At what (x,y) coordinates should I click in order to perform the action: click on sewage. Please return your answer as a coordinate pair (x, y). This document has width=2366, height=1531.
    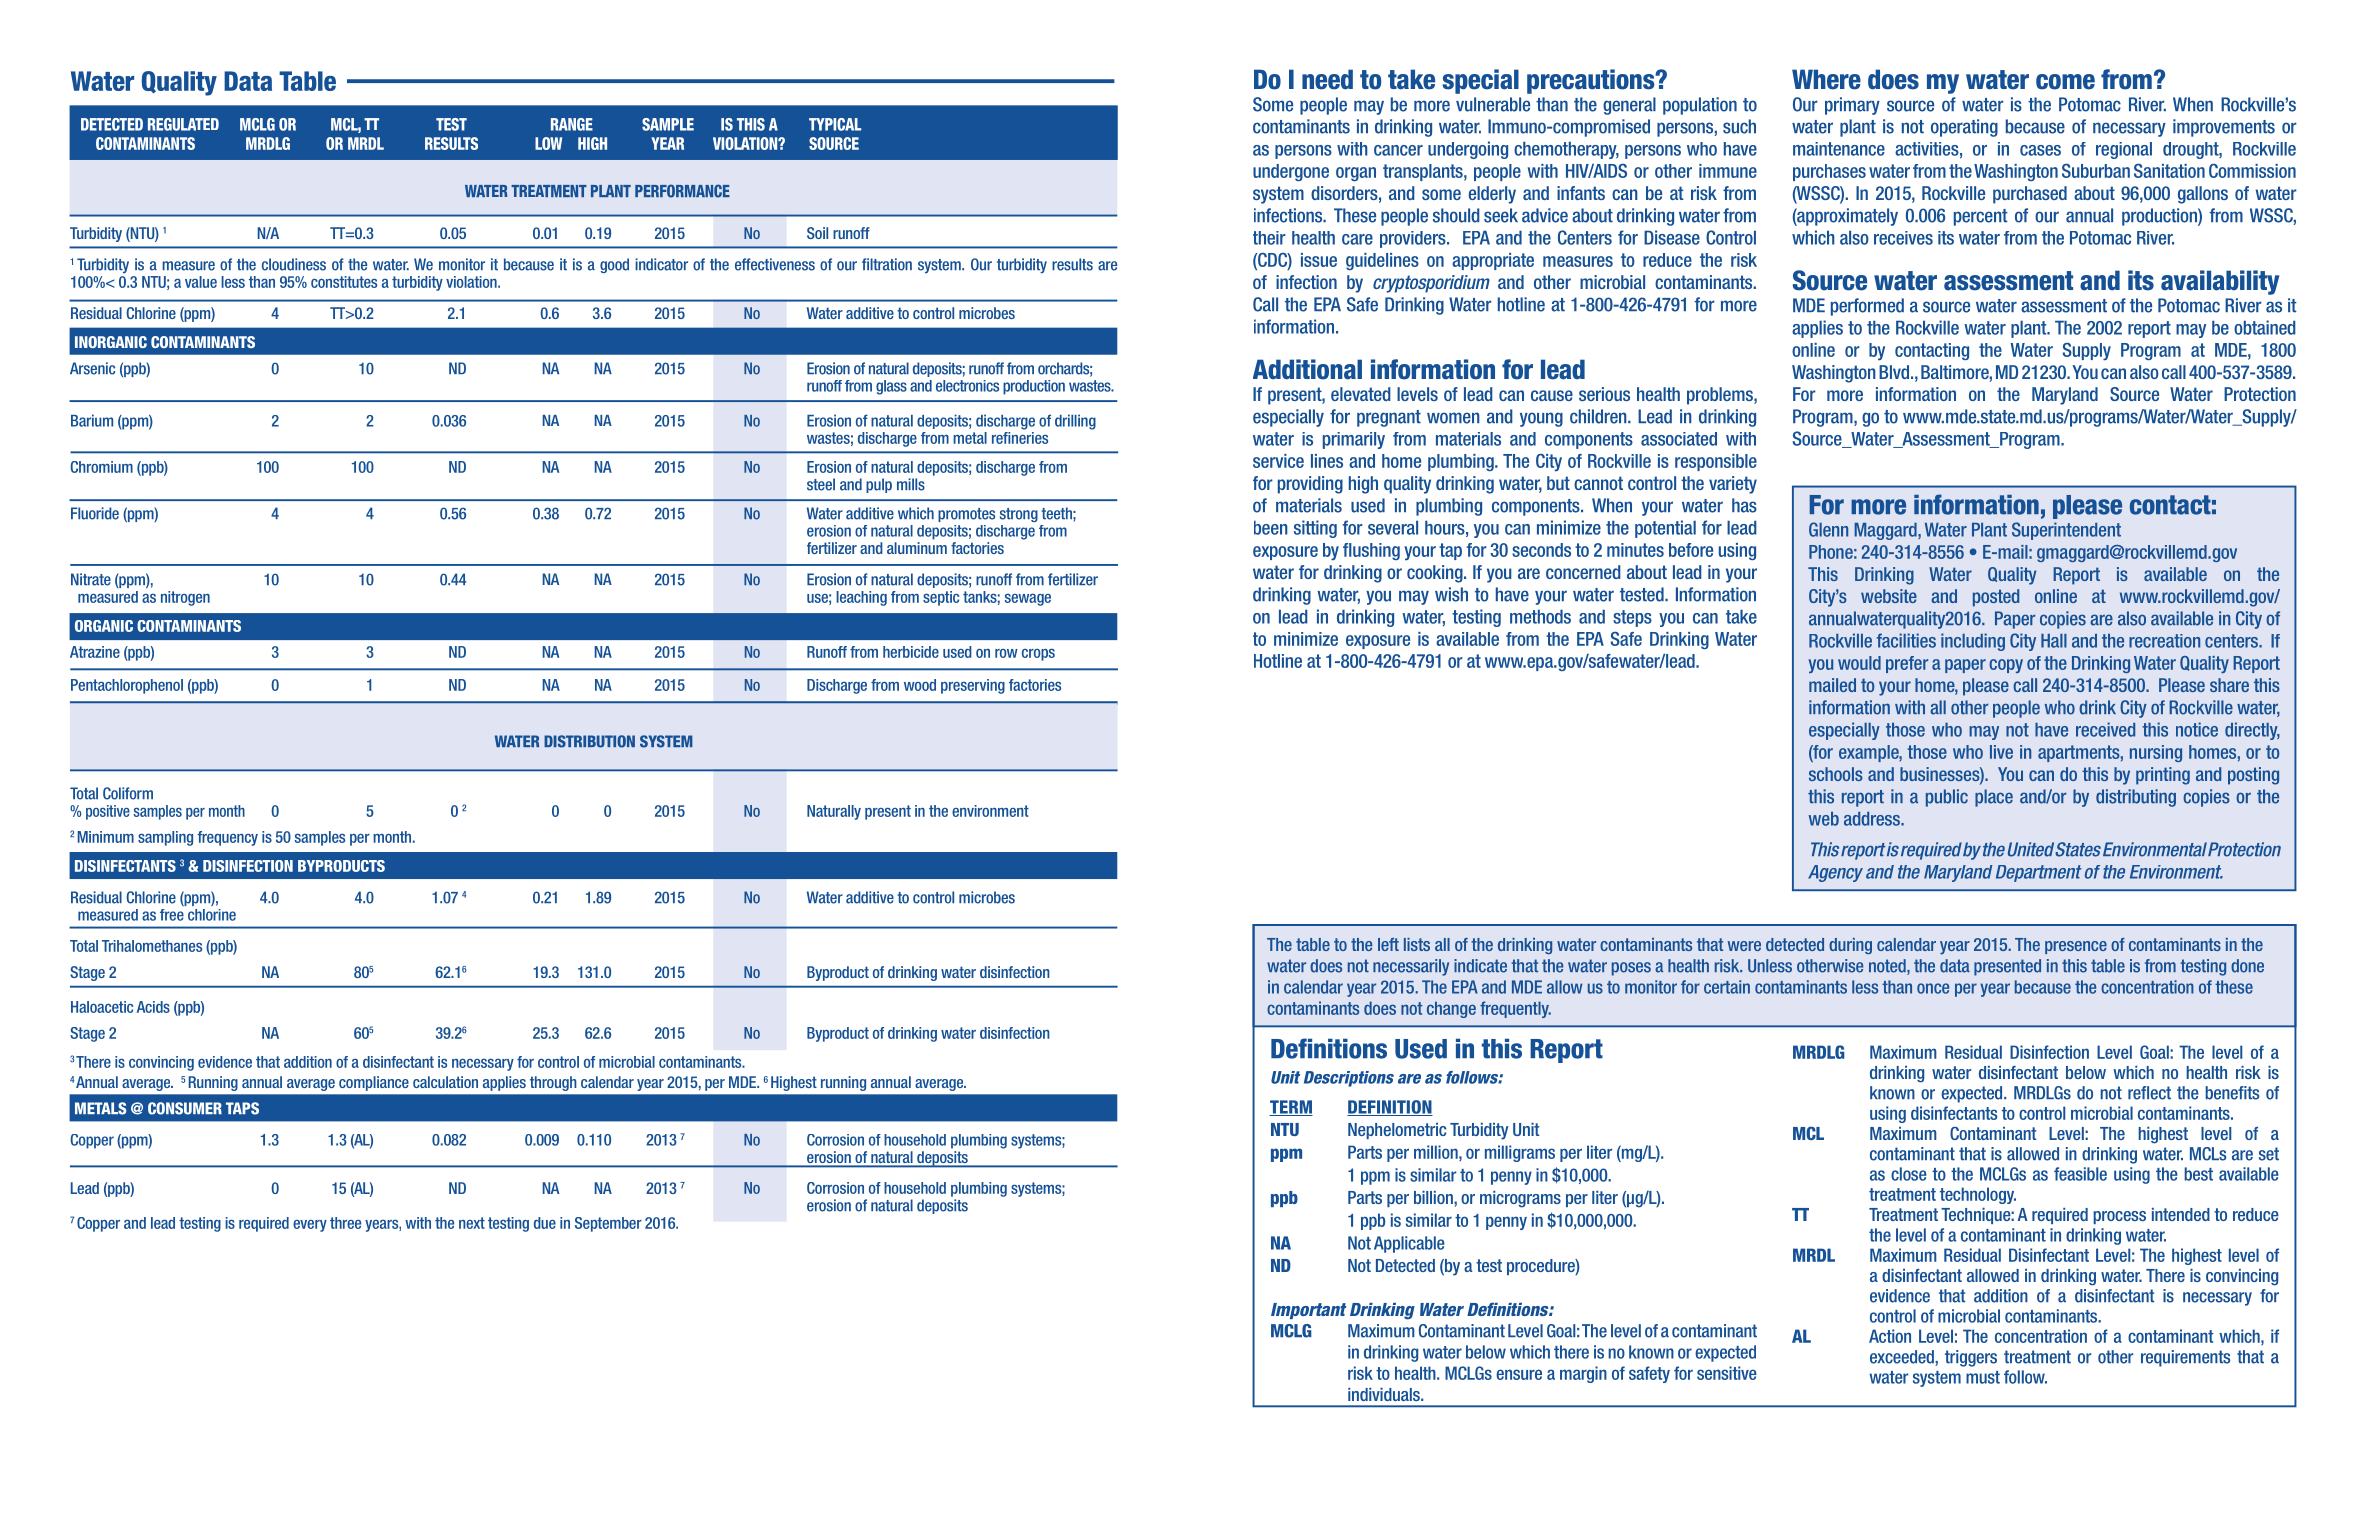
    Looking at the image, I should click on (1028, 599).
